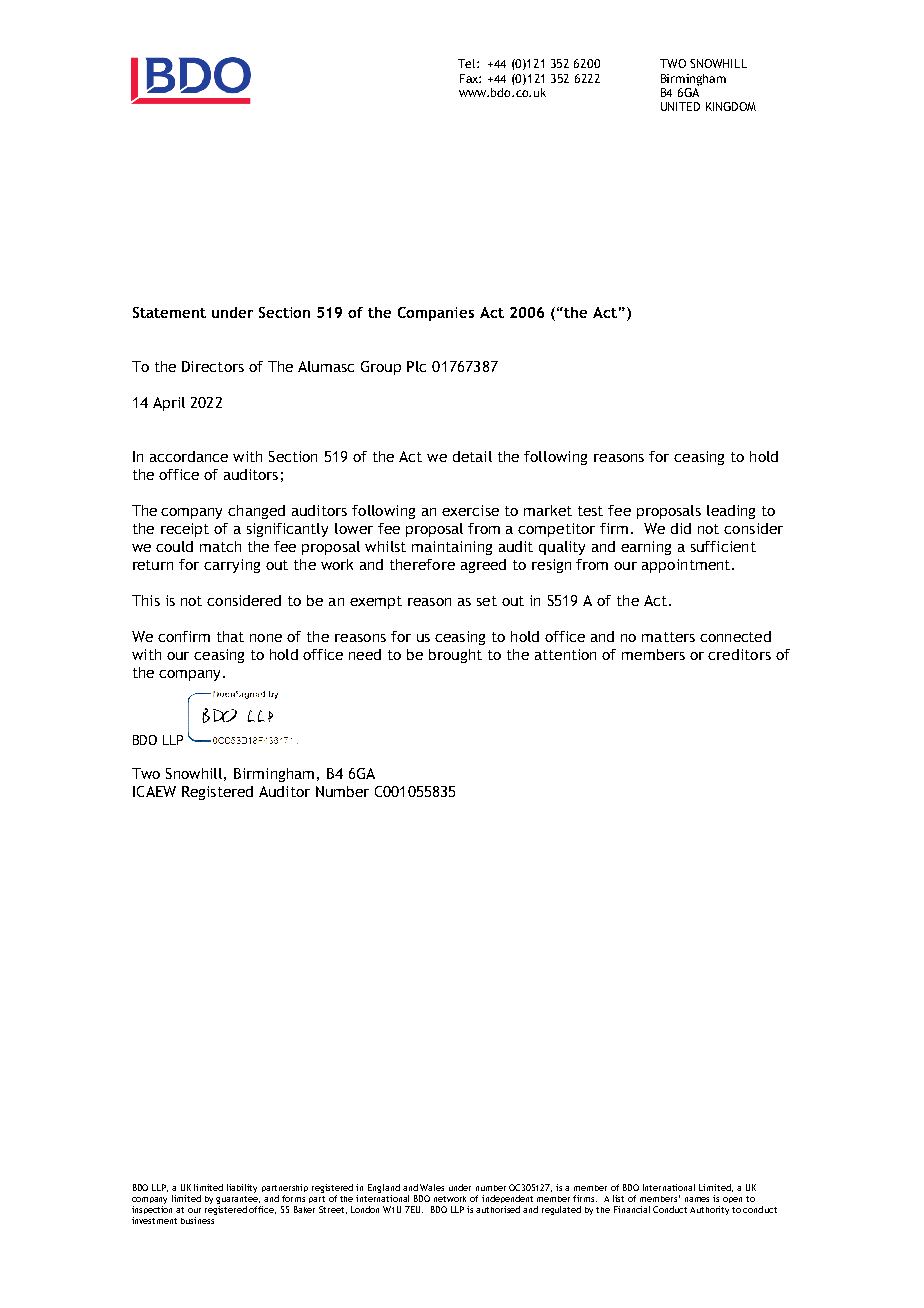 The height and width of the document is (1308, 924). I want to click on Statement, so click(169, 312).
